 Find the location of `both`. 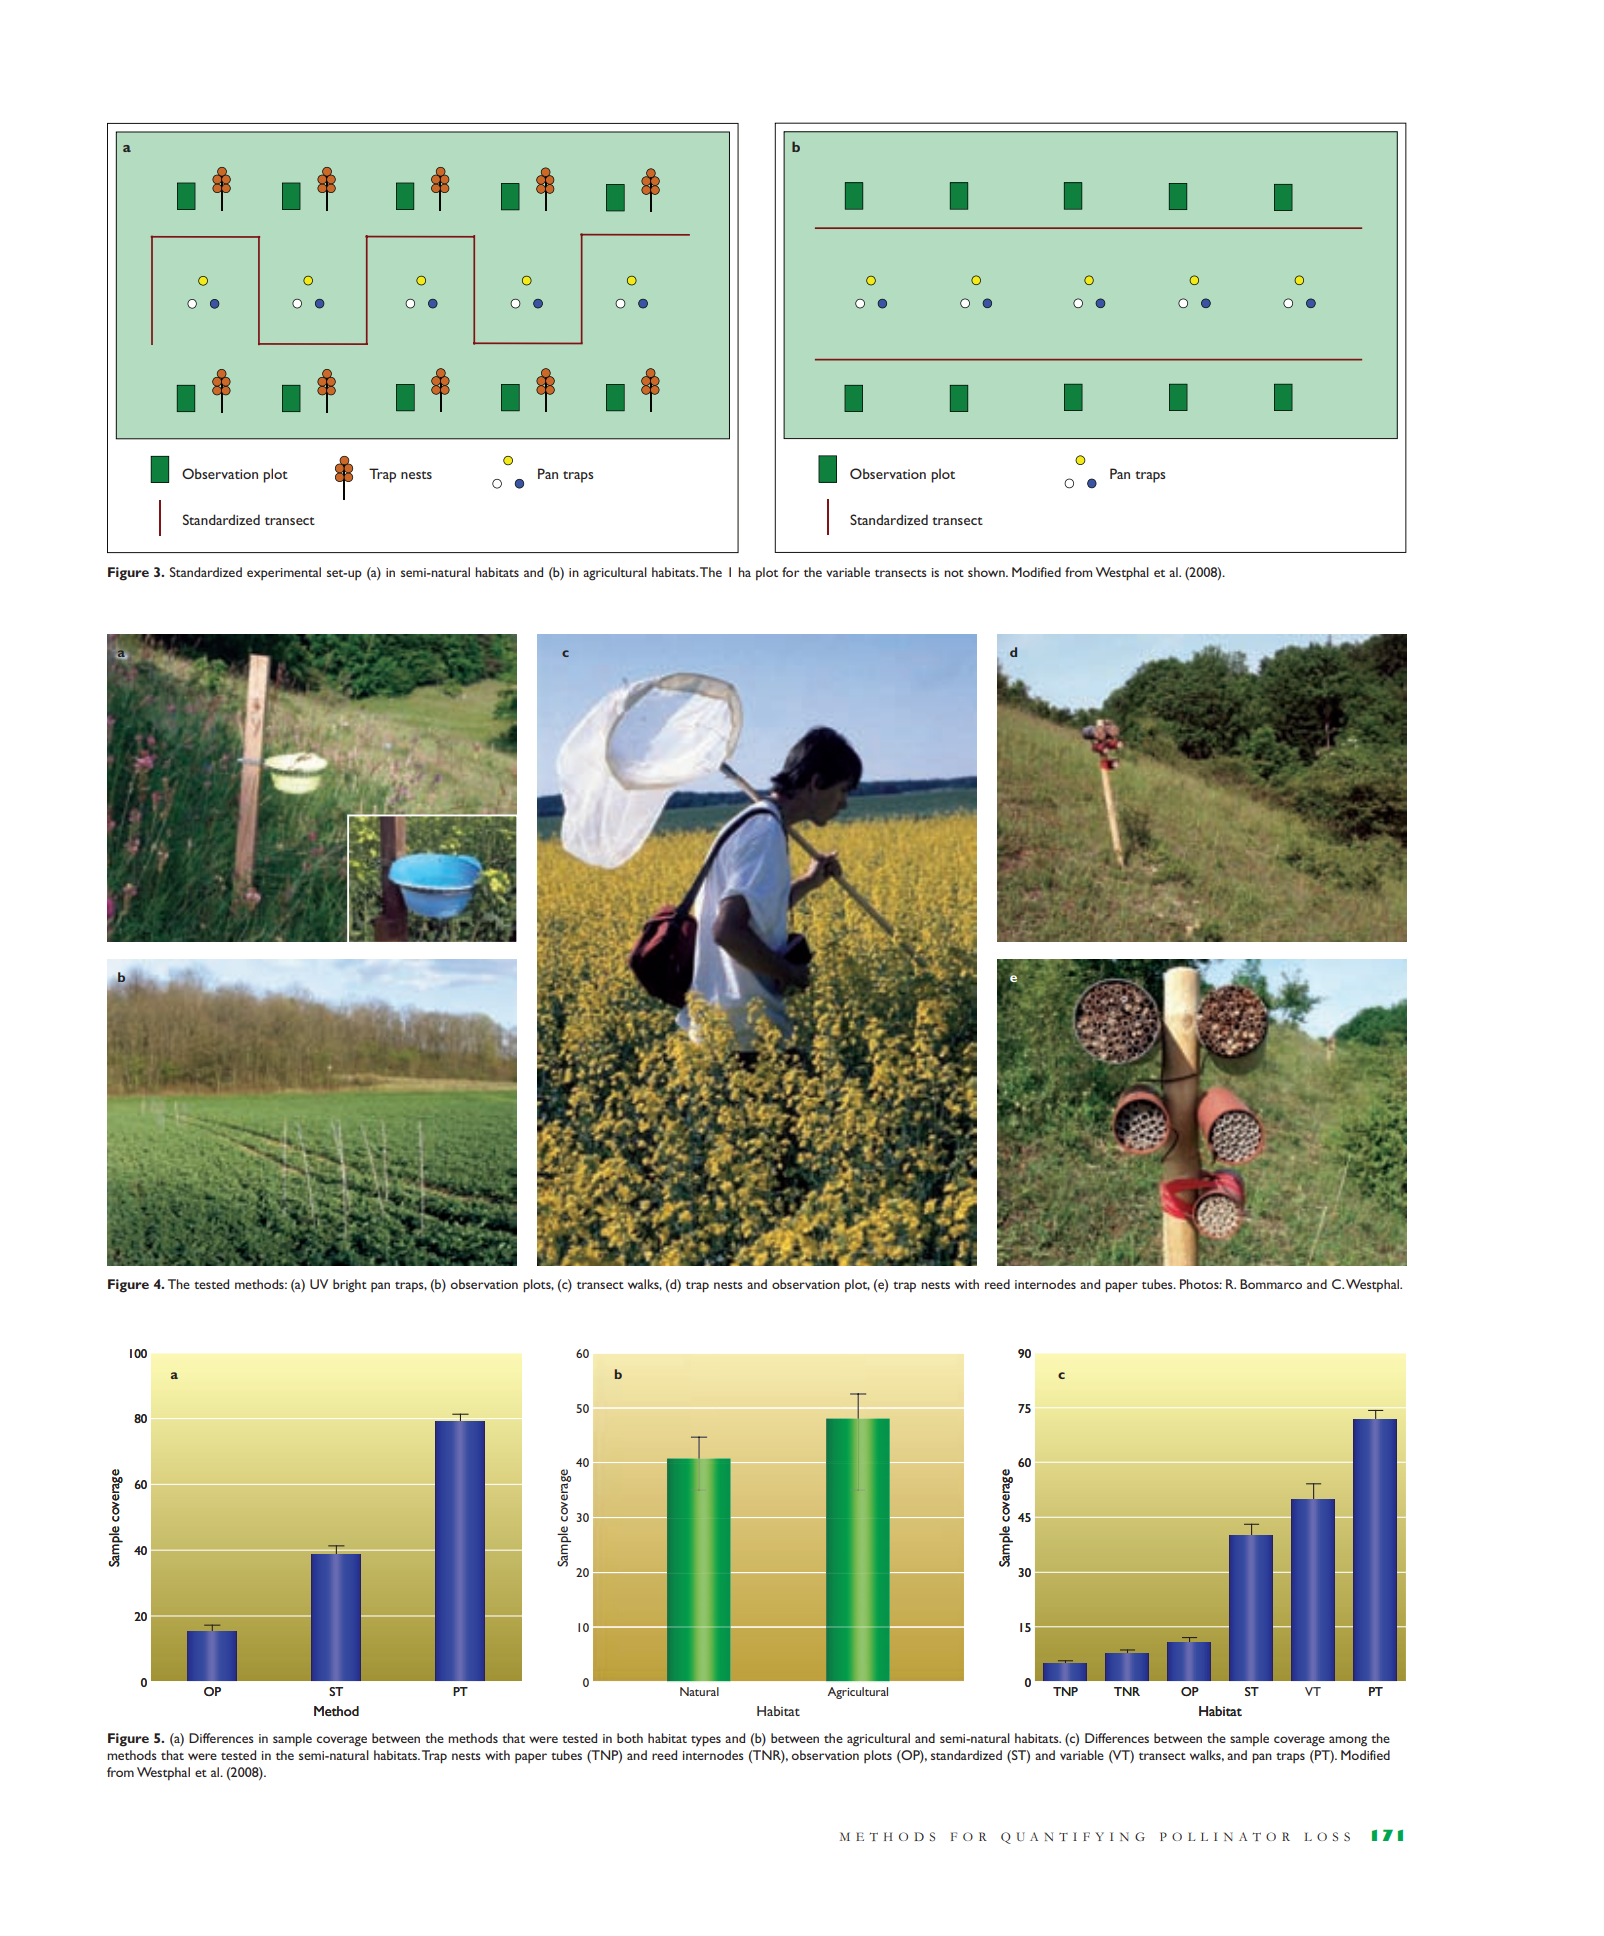

both is located at coordinates (630, 1738).
